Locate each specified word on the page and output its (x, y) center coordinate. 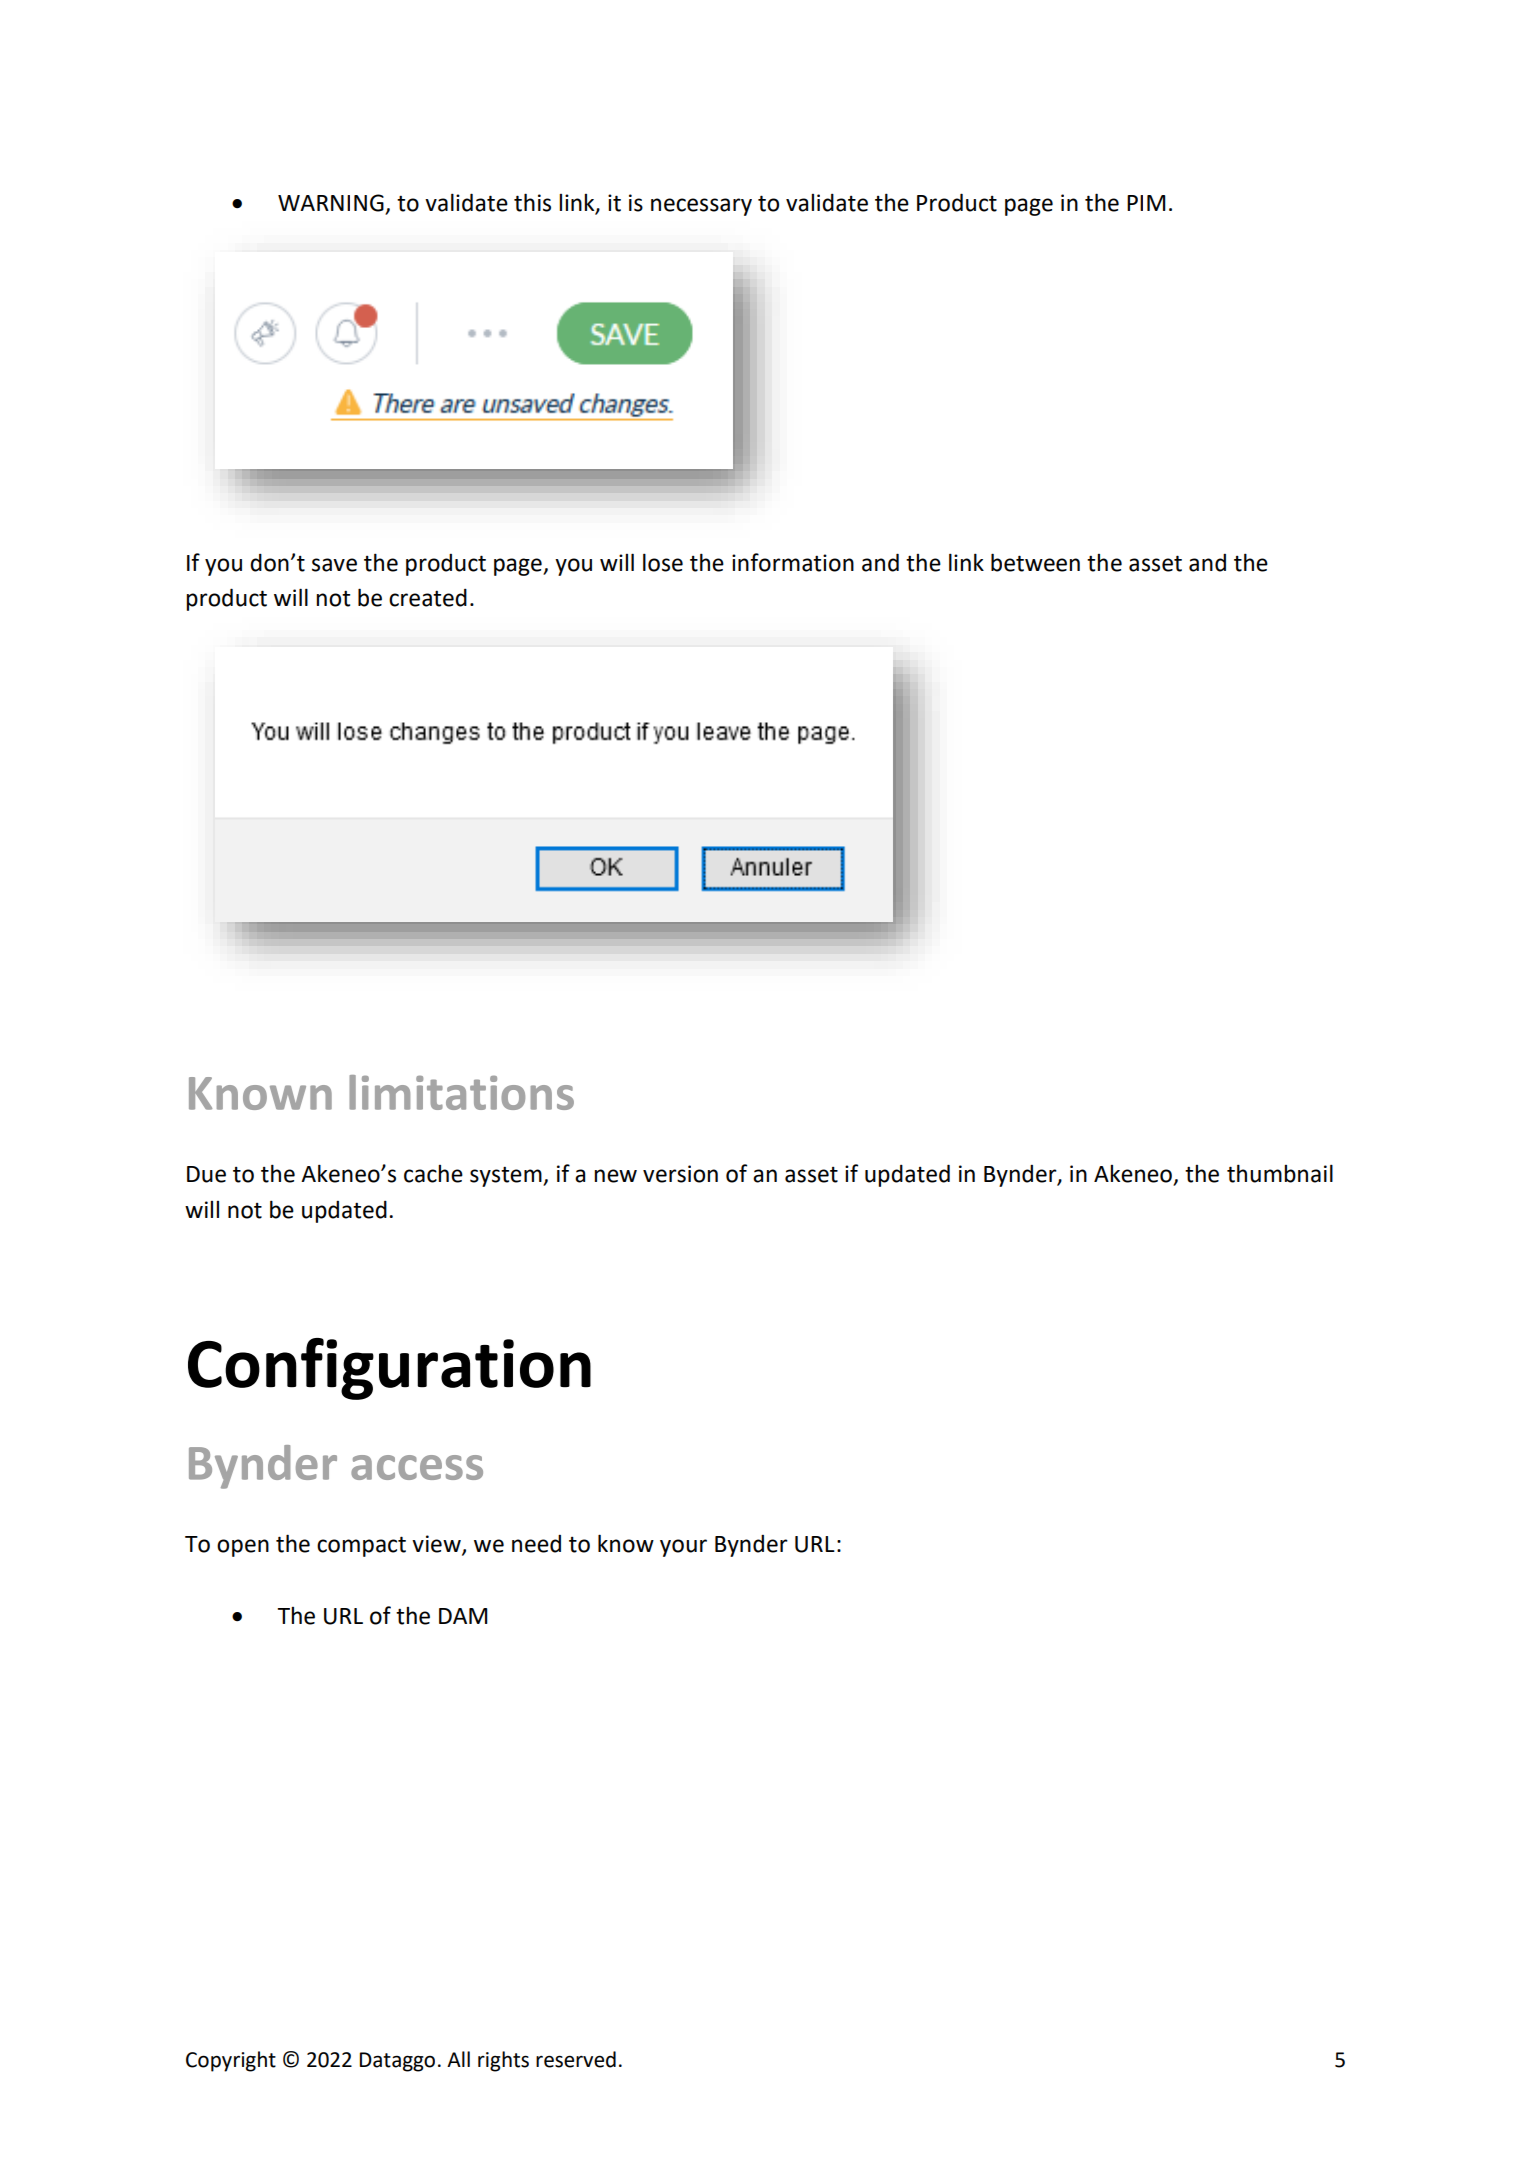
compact (361, 1546)
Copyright (231, 2061)
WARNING (332, 204)
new (615, 1176)
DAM (463, 1616)
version (680, 1174)
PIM (1146, 203)
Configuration (389, 1369)
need (536, 1544)
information (793, 562)
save (334, 565)
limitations (461, 1092)
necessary (701, 207)
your (683, 1548)
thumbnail (1280, 1173)
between (1035, 562)
